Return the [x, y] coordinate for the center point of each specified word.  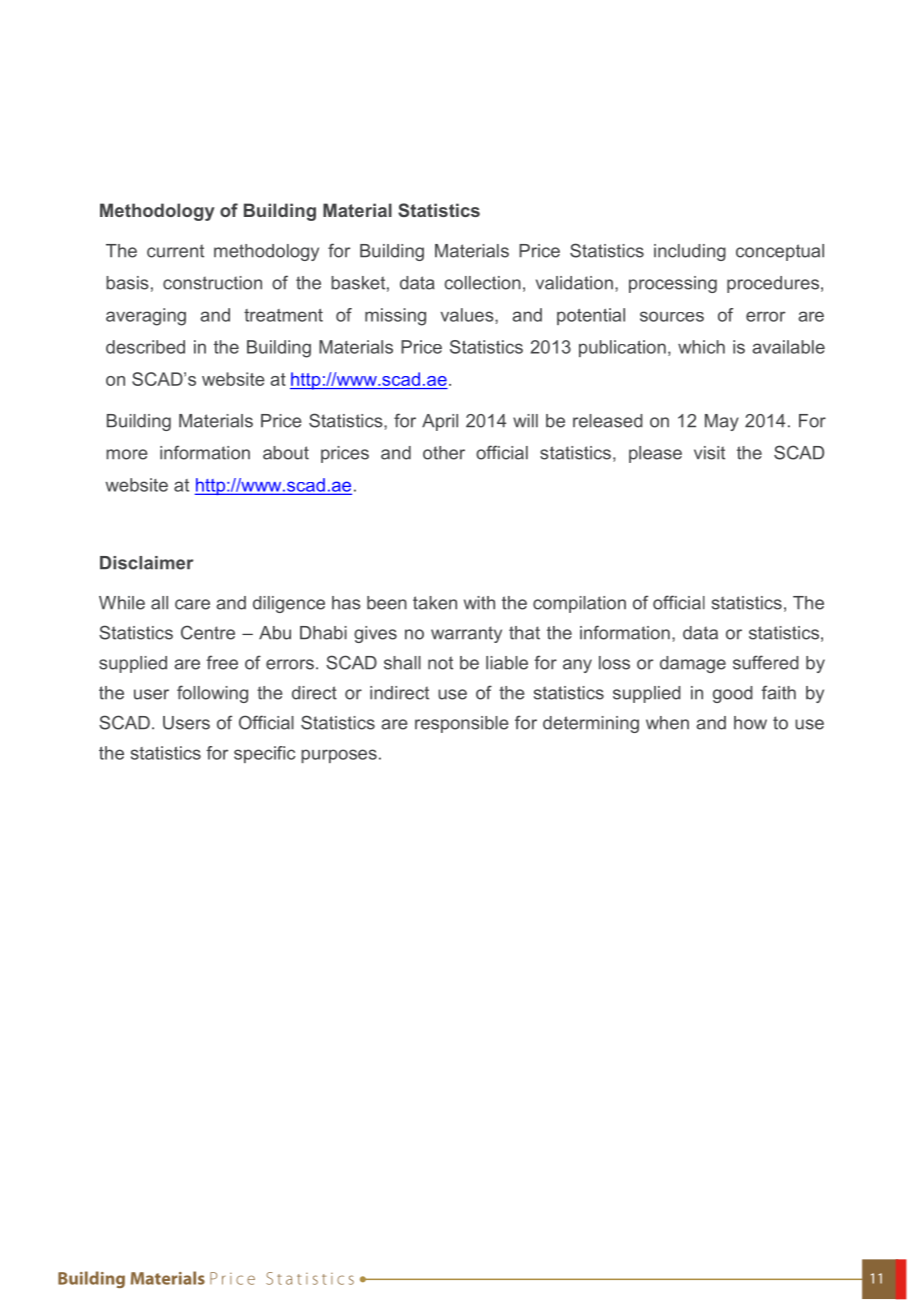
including [690, 252]
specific [264, 754]
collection [483, 283]
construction [212, 283]
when [667, 723]
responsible [462, 724]
